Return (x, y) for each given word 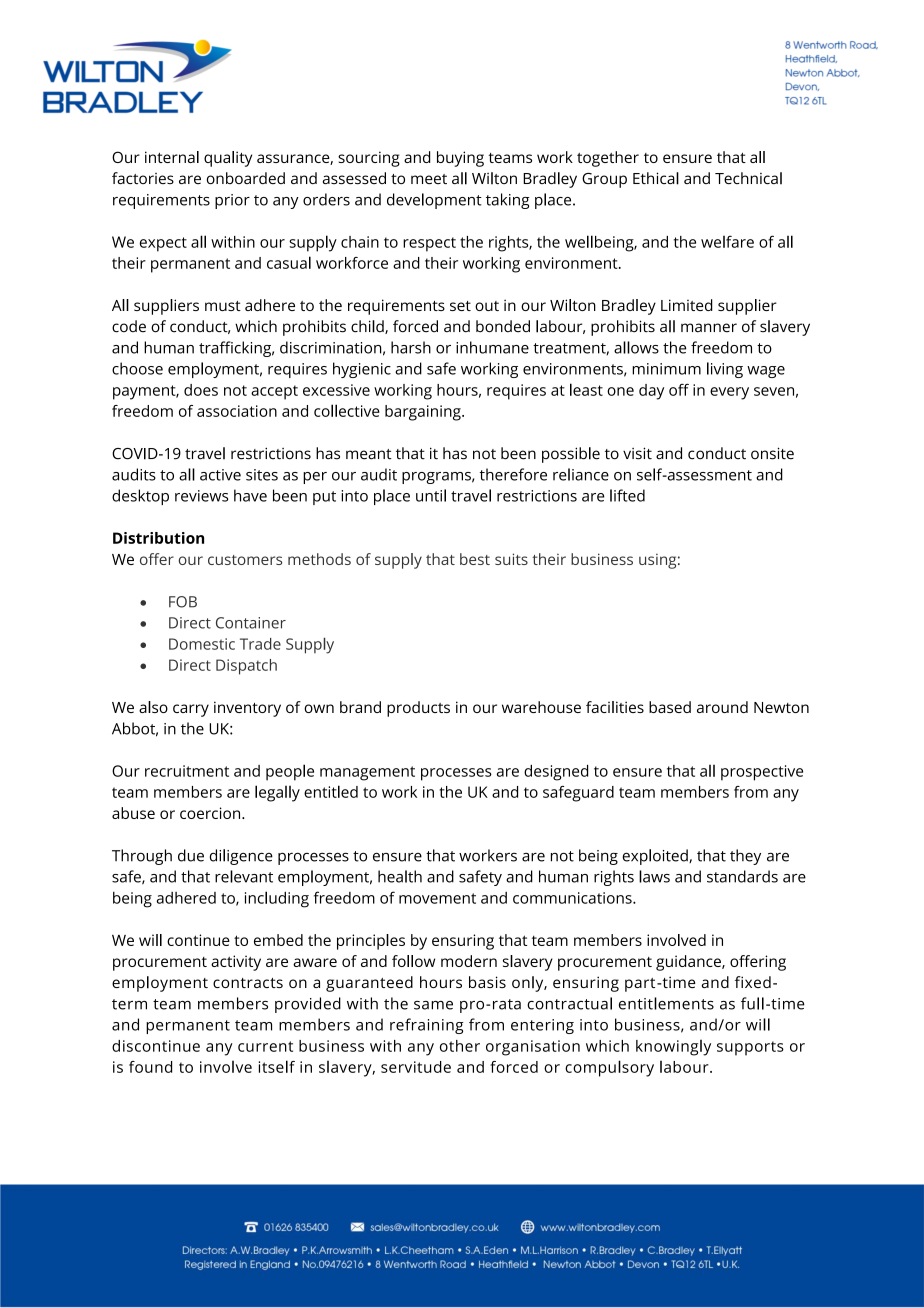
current (265, 1046)
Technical (748, 178)
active (220, 475)
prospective (762, 773)
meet (429, 179)
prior (232, 201)
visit (637, 453)
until (431, 495)
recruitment (187, 771)
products (418, 709)
